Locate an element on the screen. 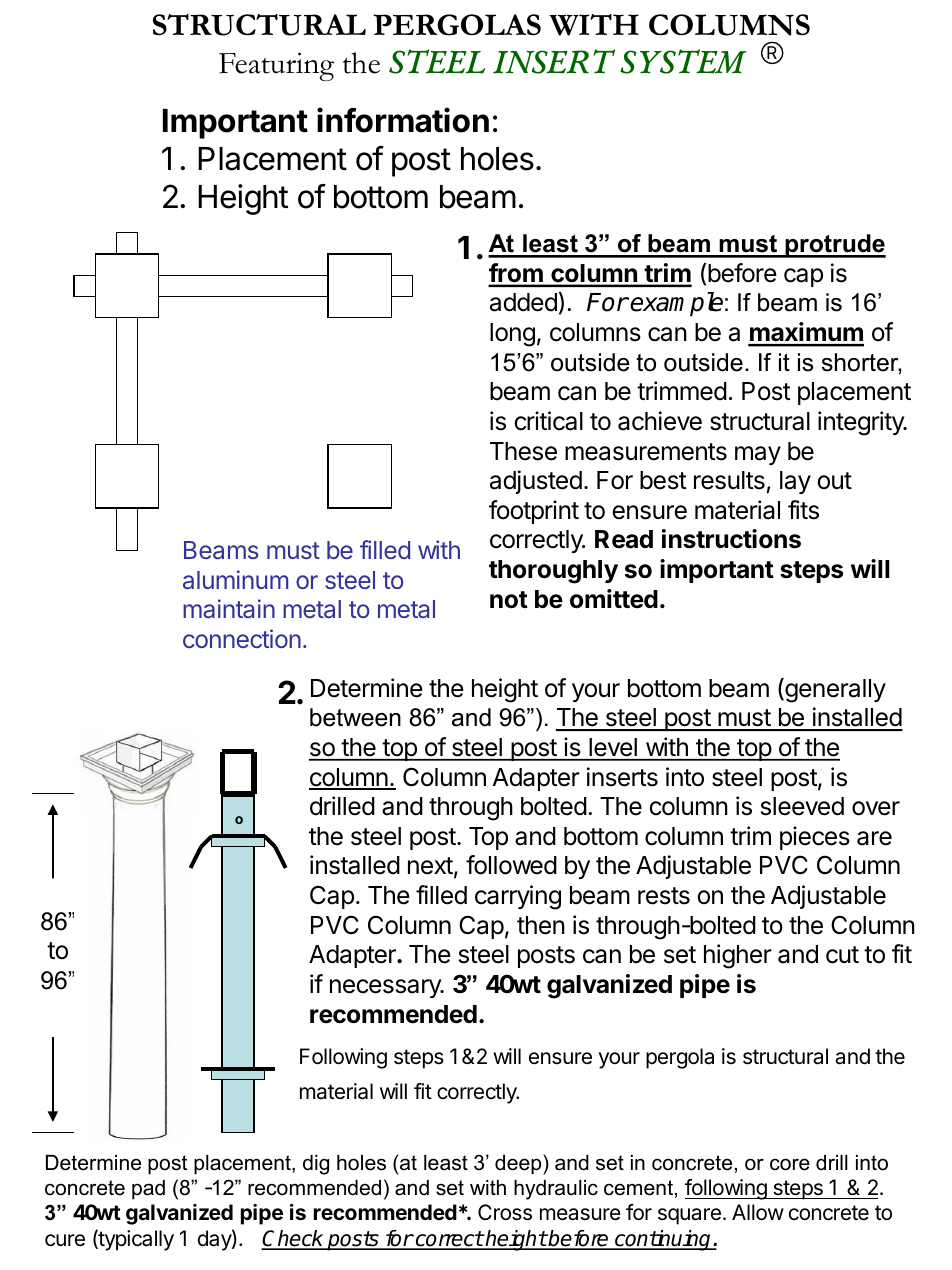  may is located at coordinates (758, 455).
